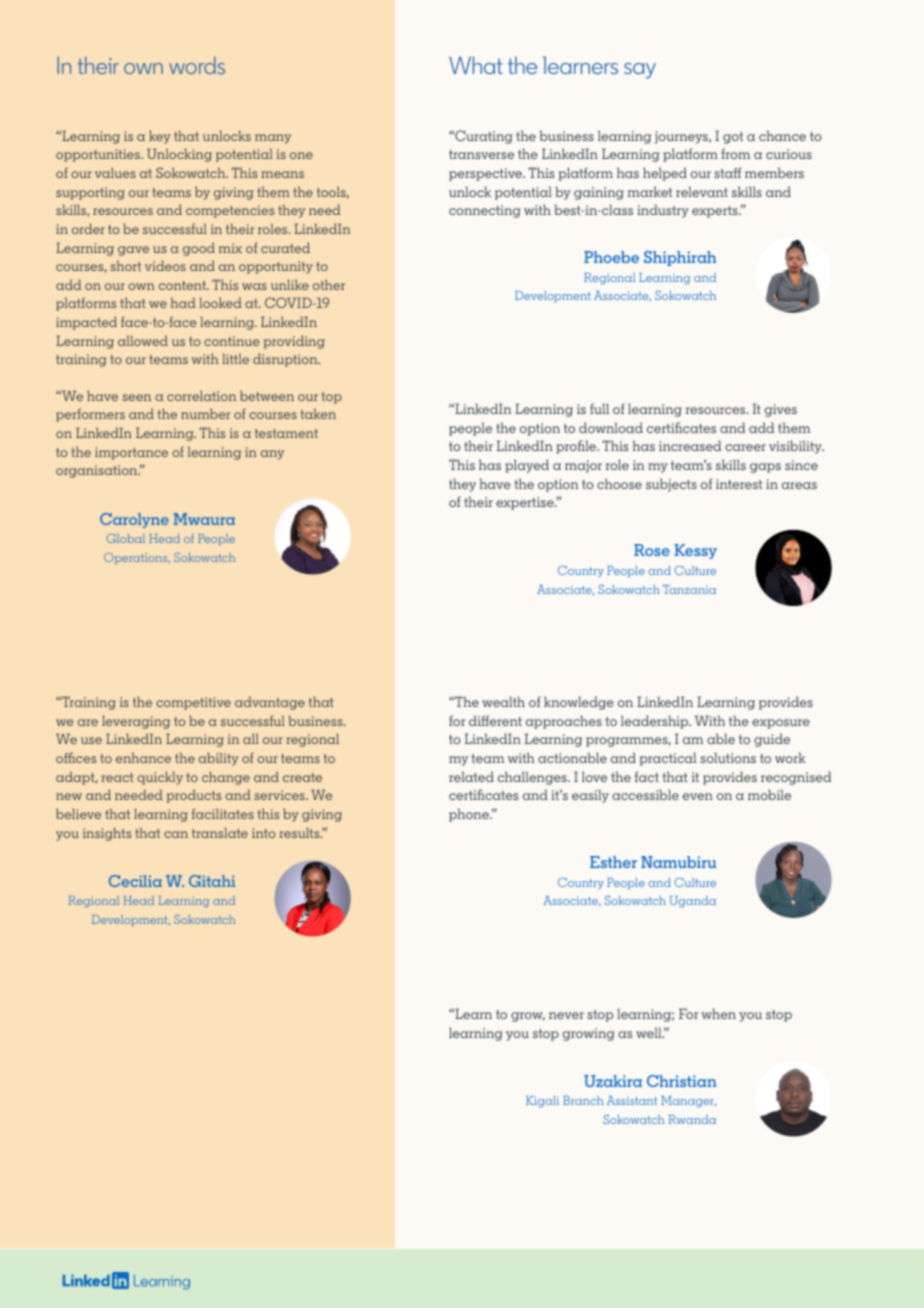 This screenshot has width=924, height=1308. What do you see at coordinates (693, 902) in the screenshot?
I see `Uganda` at bounding box center [693, 902].
